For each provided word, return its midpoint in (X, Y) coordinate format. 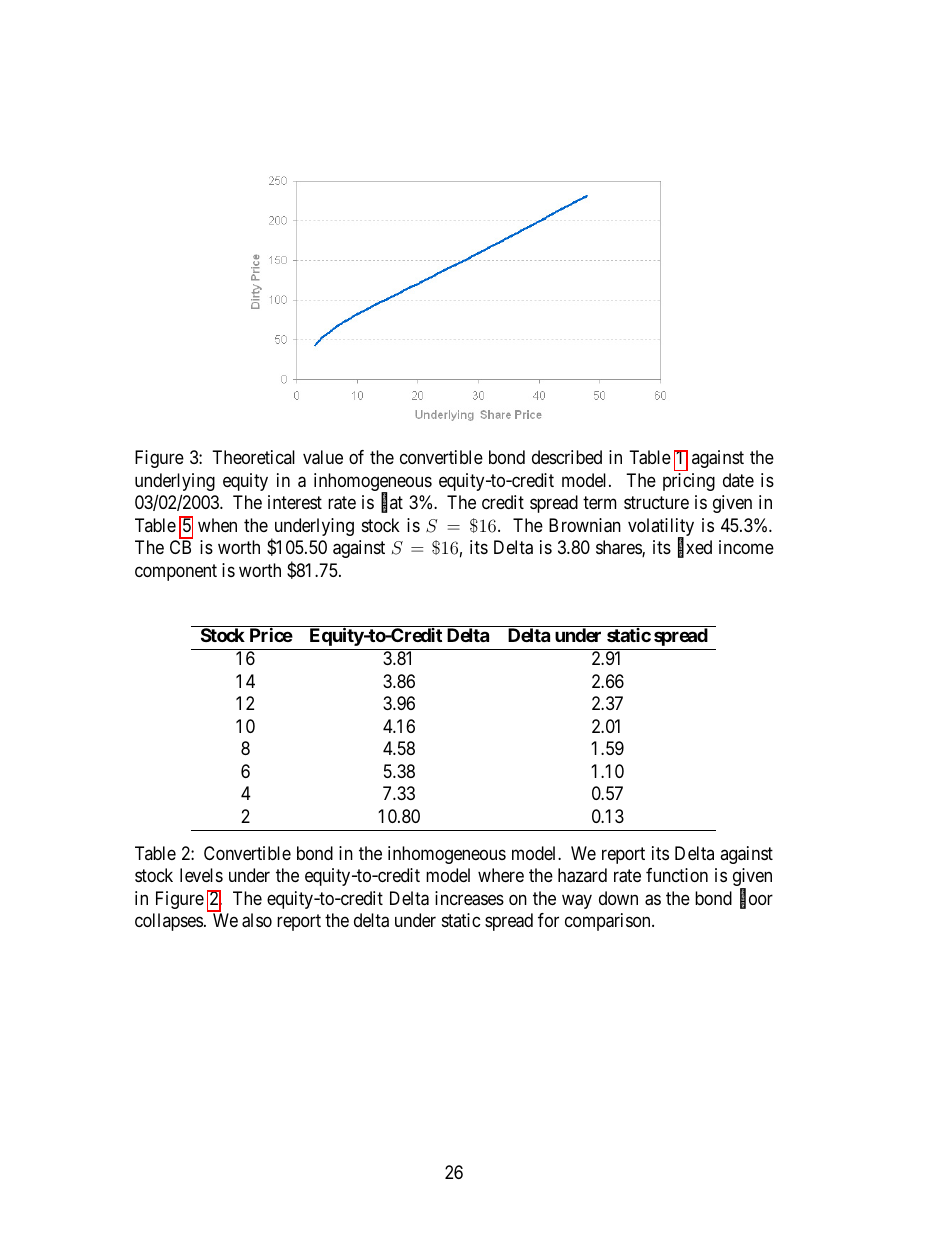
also (257, 920)
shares (619, 548)
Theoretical (253, 457)
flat (392, 504)
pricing (689, 482)
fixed (695, 549)
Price (271, 635)
